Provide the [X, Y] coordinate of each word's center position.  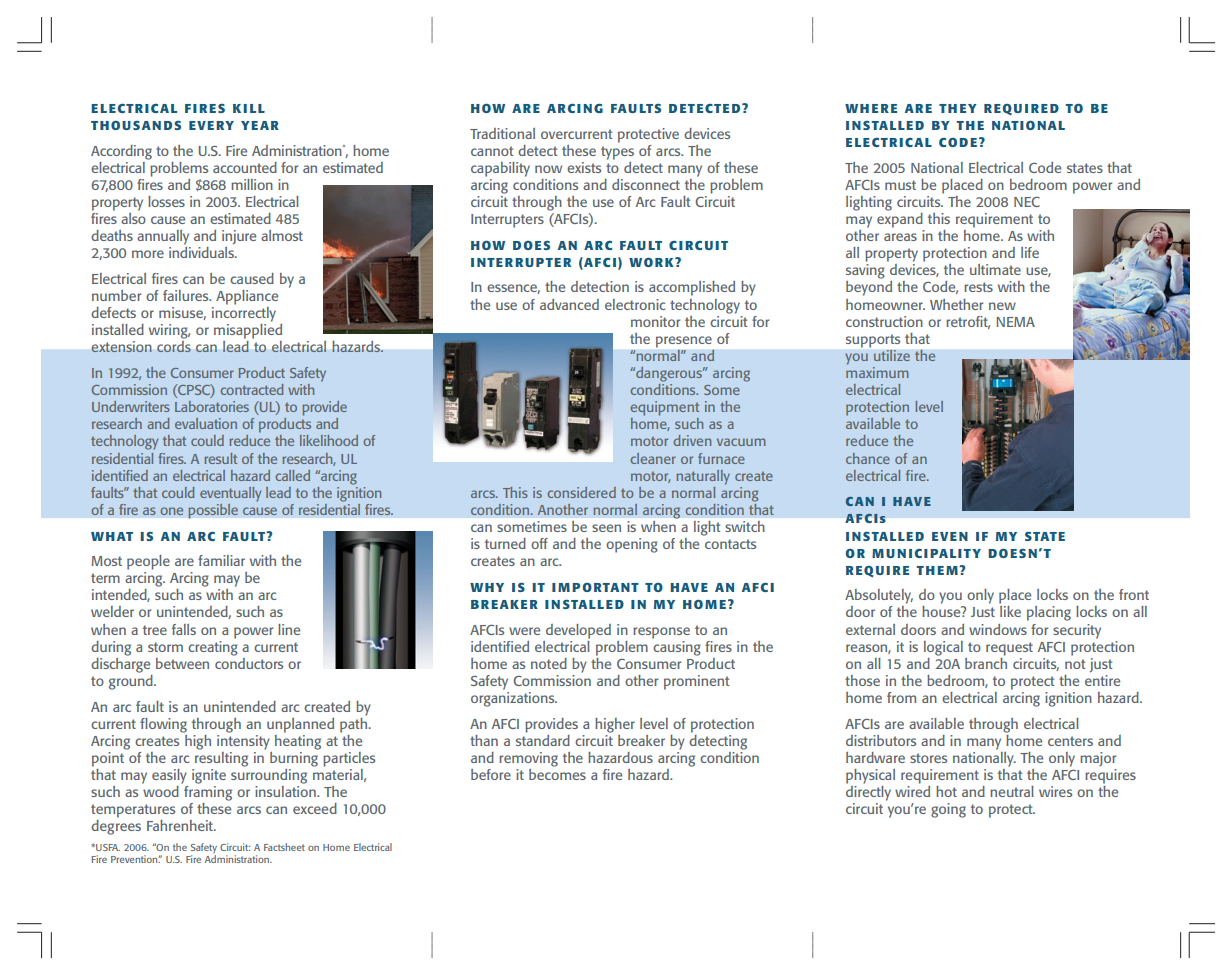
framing [207, 792]
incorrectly [244, 313]
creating [213, 647]
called [292, 475]
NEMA [1015, 322]
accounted [245, 167]
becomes [557, 773]
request [1009, 649]
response [661, 633]
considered [581, 492]
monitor [655, 321]
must [900, 185]
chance [868, 458]
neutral [1012, 791]
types [617, 153]
